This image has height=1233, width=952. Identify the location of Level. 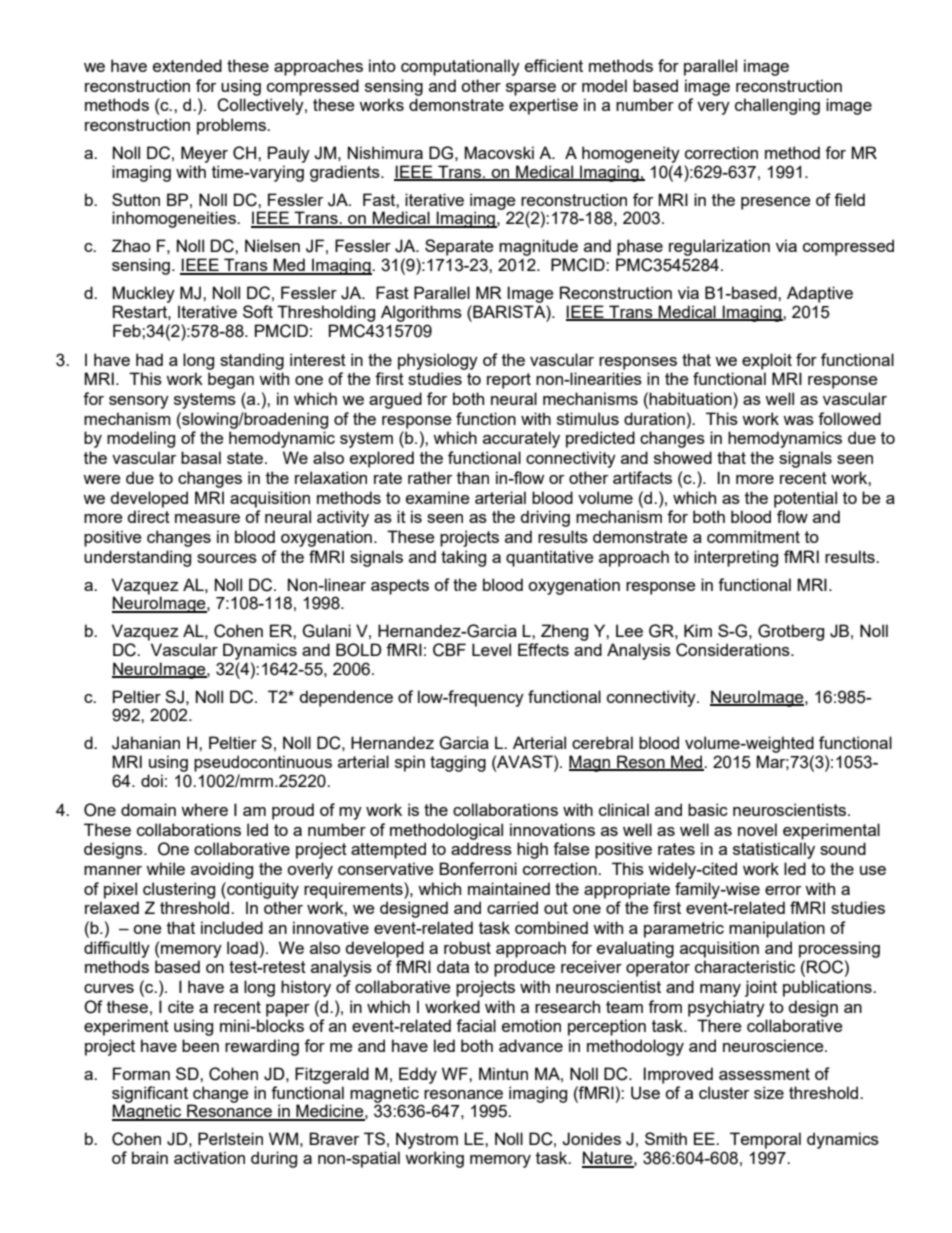
(491, 649).
